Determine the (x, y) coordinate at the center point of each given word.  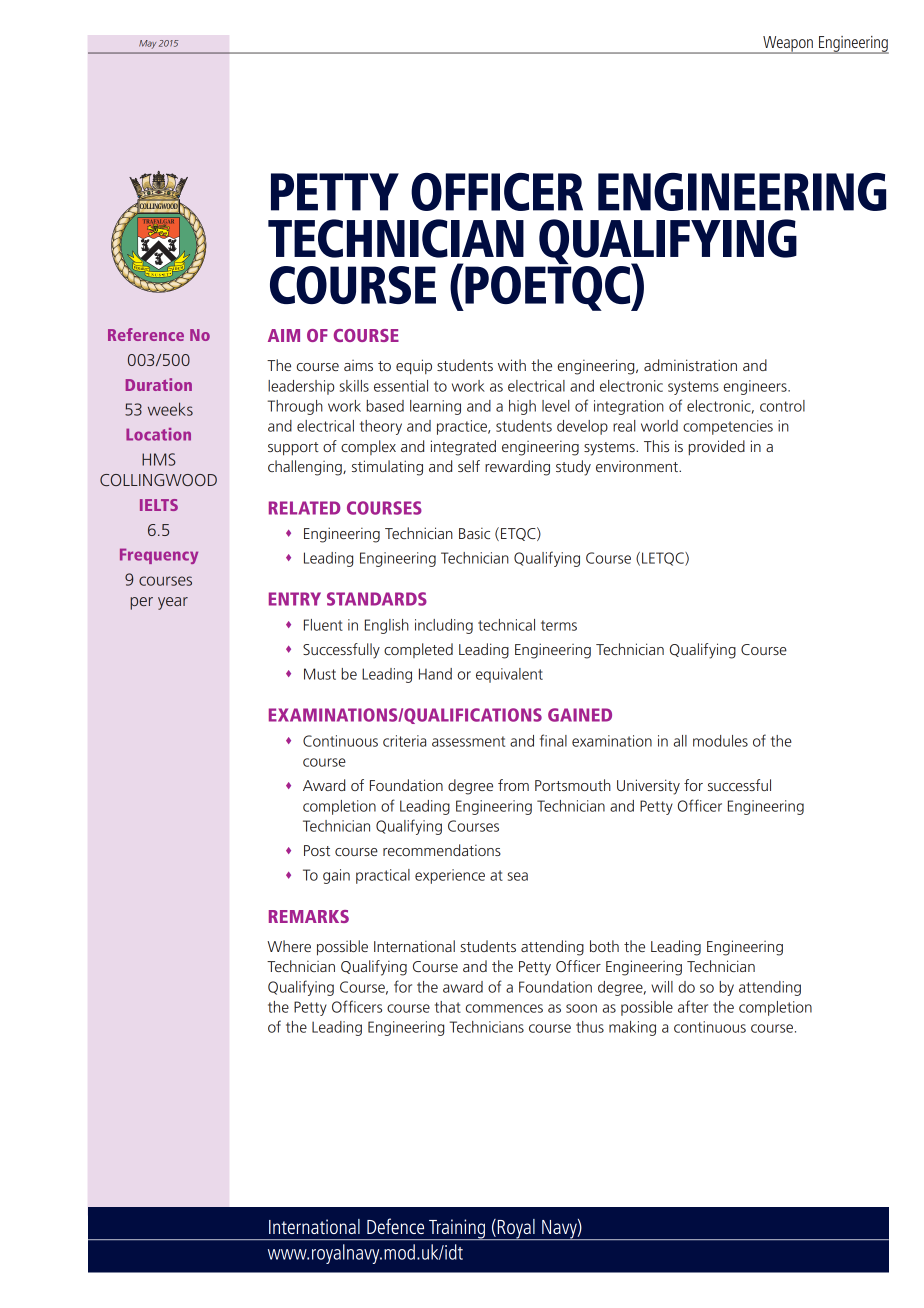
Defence (395, 1226)
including (444, 626)
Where (289, 946)
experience (450, 876)
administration (690, 365)
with (512, 365)
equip (414, 367)
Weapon (788, 45)
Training (457, 1229)
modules (720, 741)
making (632, 1028)
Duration (159, 384)
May (147, 44)
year (173, 603)
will (662, 987)
